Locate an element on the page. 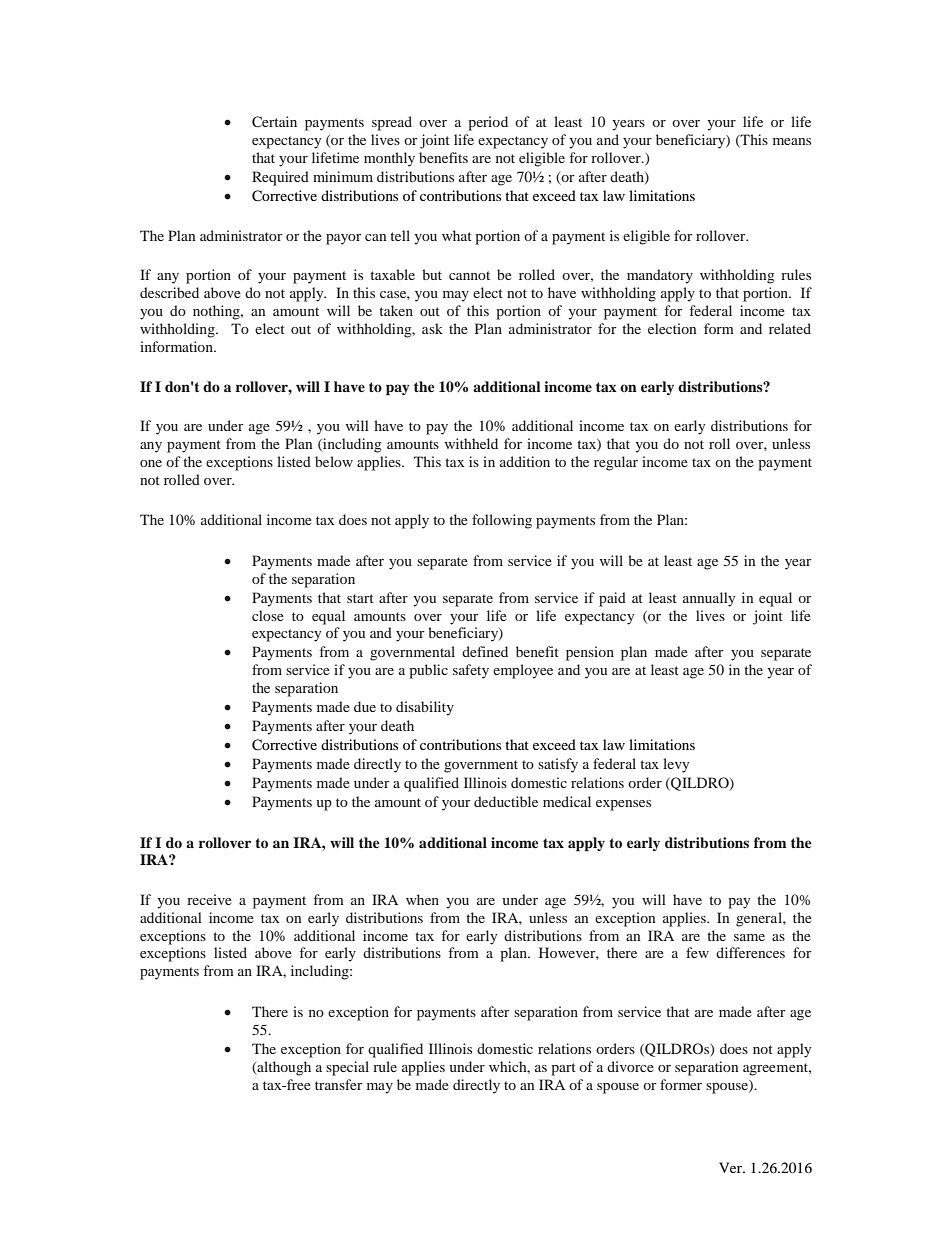 The height and width of the document is (1233, 952). defined is located at coordinates (485, 651).
